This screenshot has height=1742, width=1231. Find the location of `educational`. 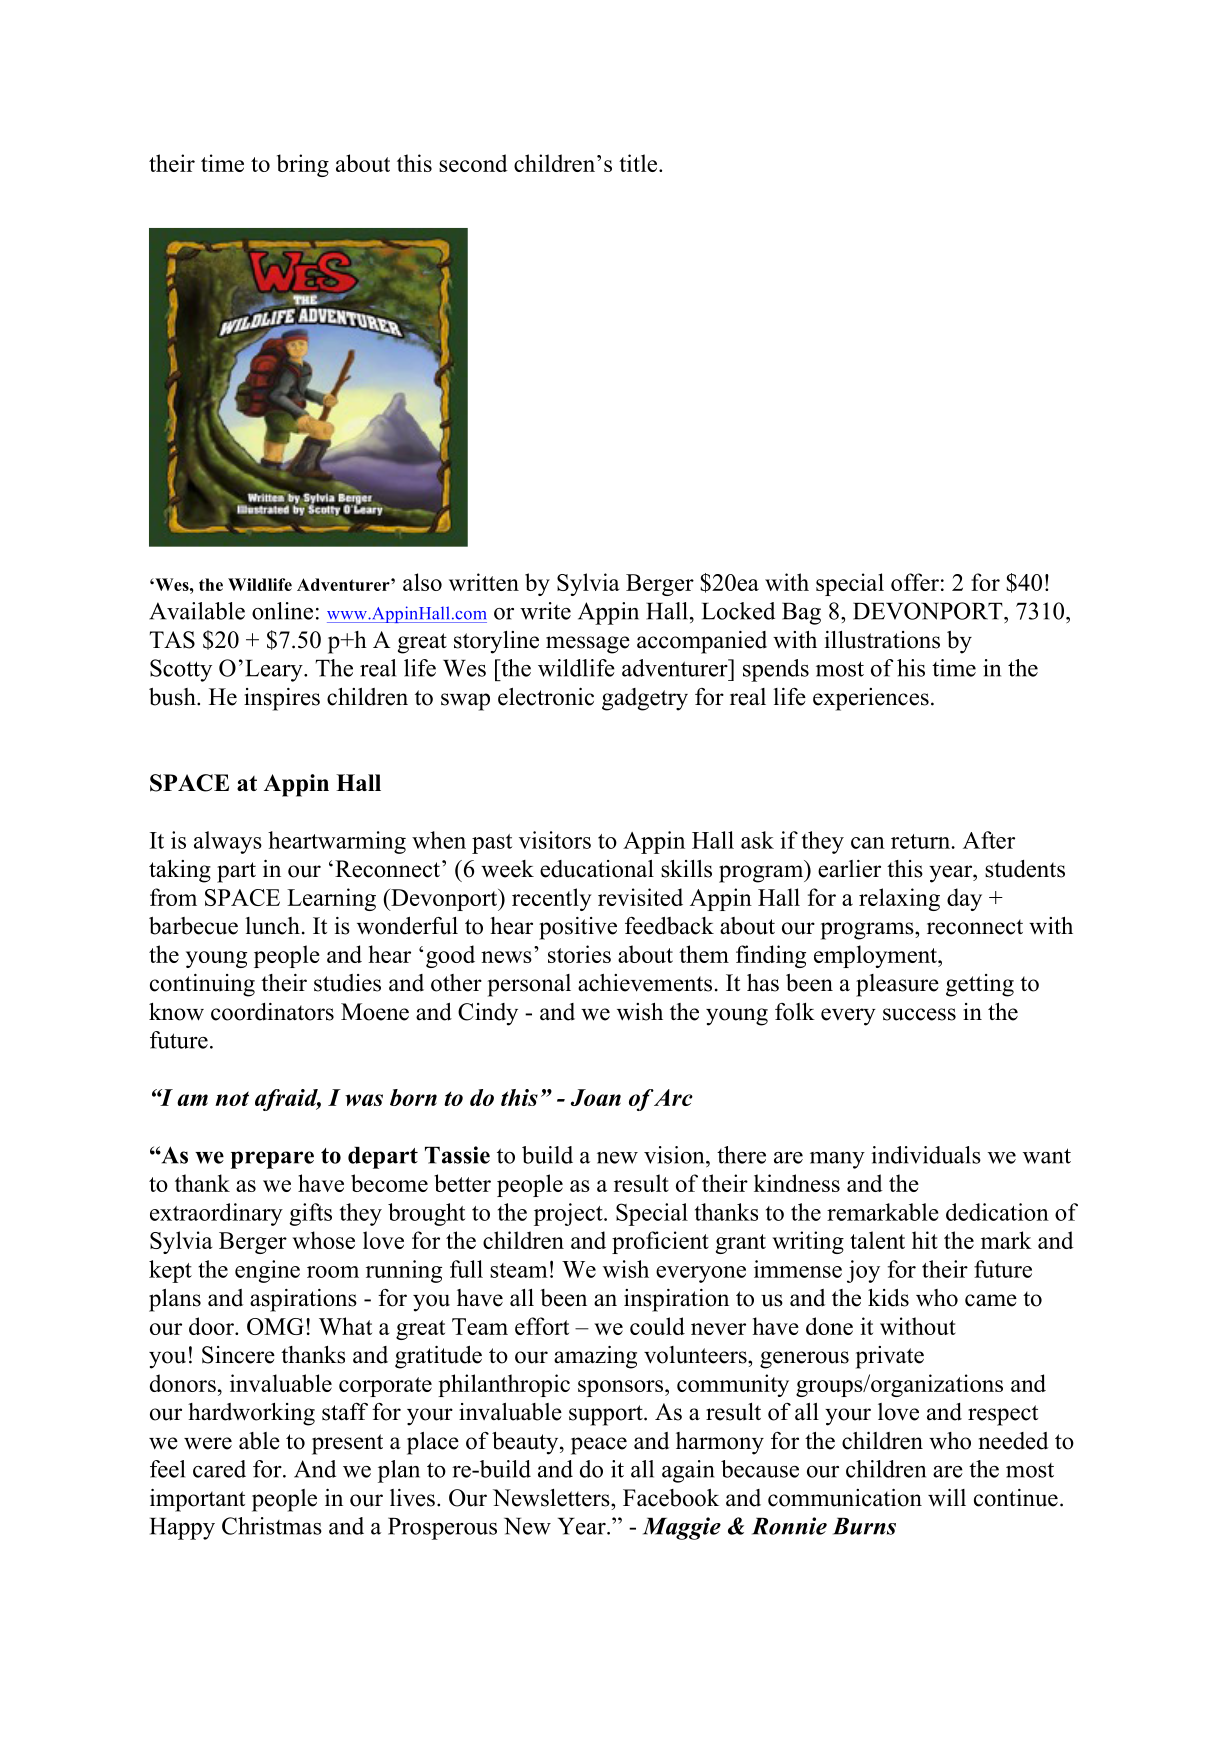

educational is located at coordinates (597, 869).
